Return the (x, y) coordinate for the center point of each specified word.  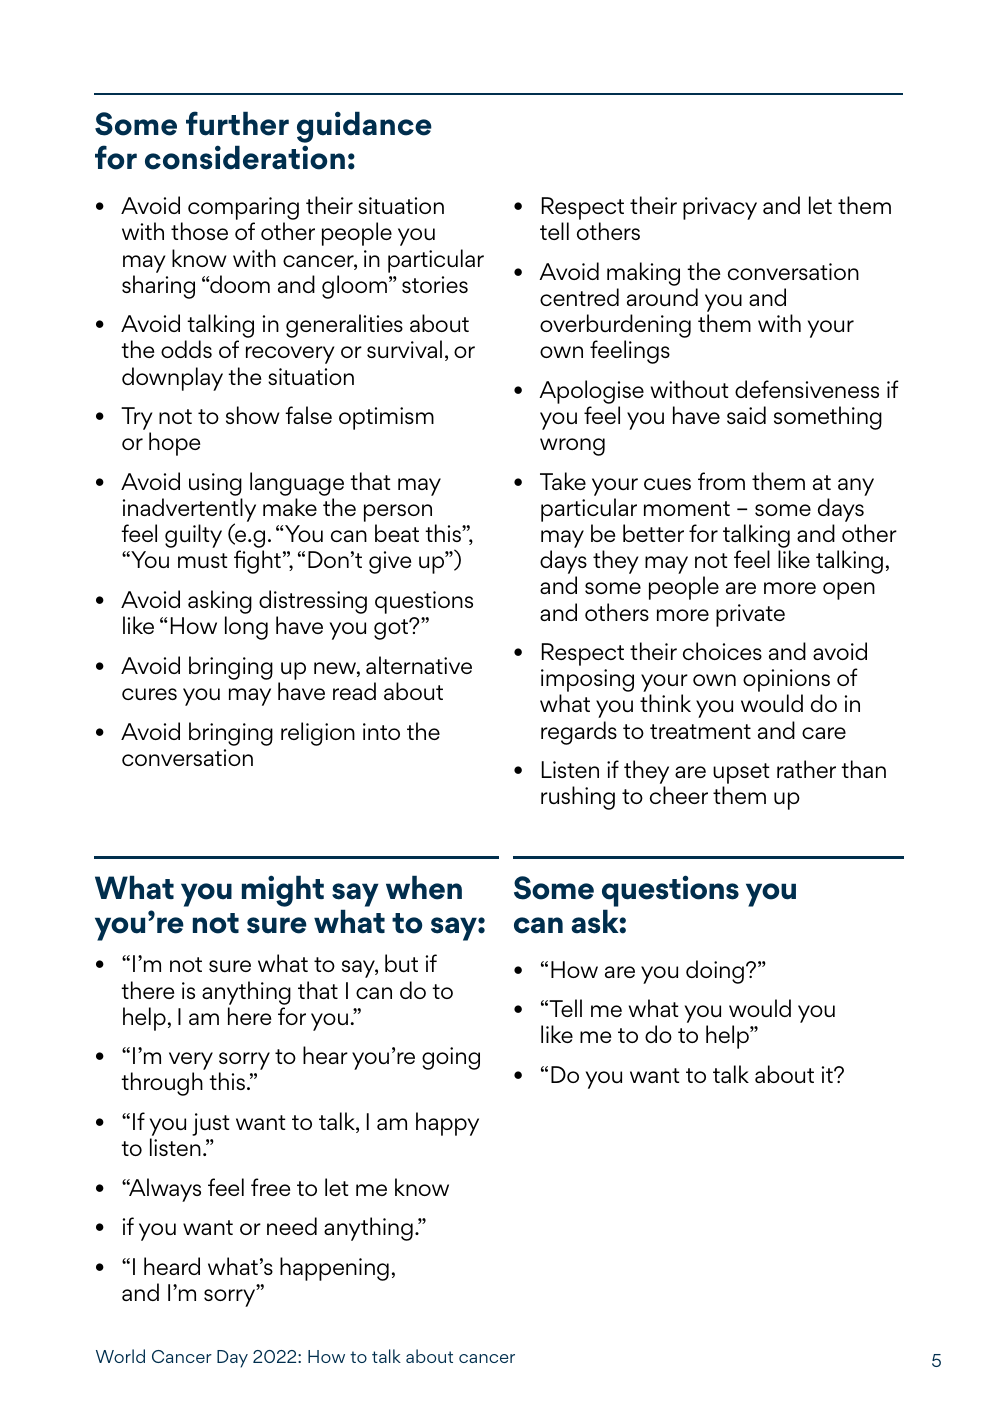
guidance (364, 128)
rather (806, 769)
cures (149, 694)
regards (579, 733)
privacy (720, 208)
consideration (245, 157)
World (120, 1356)
